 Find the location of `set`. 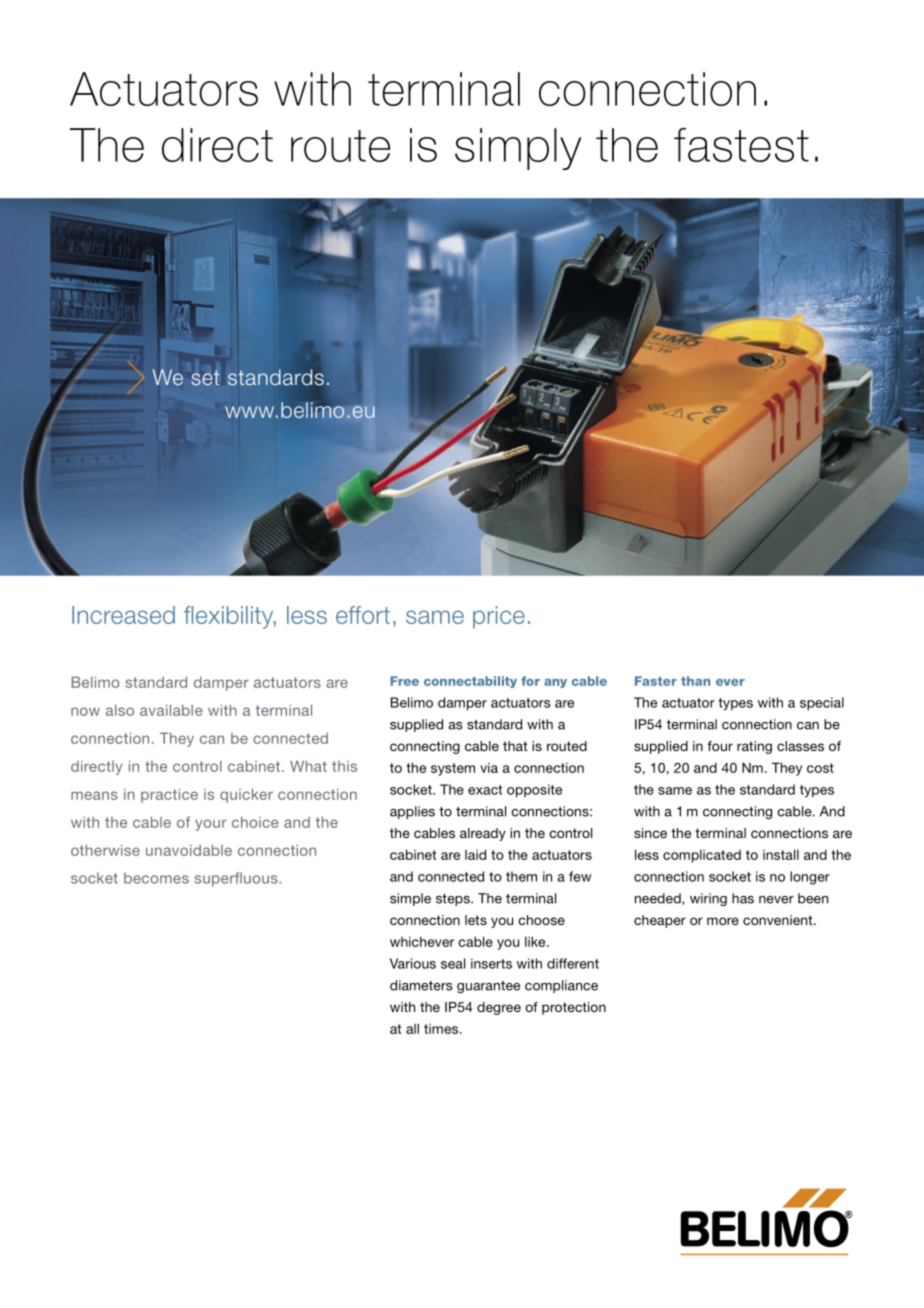

set is located at coordinates (205, 377).
